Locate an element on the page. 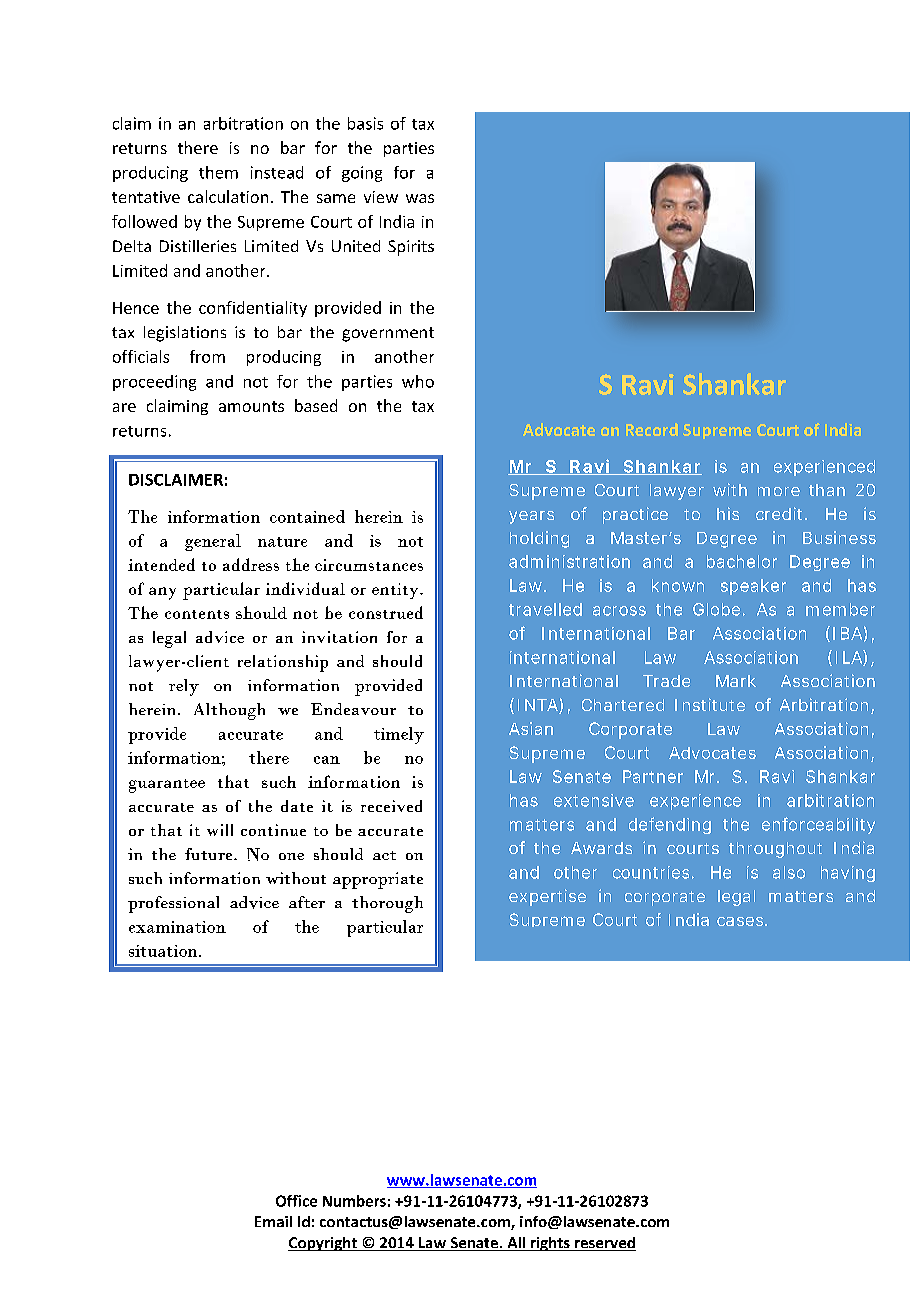  was is located at coordinates (420, 198).
